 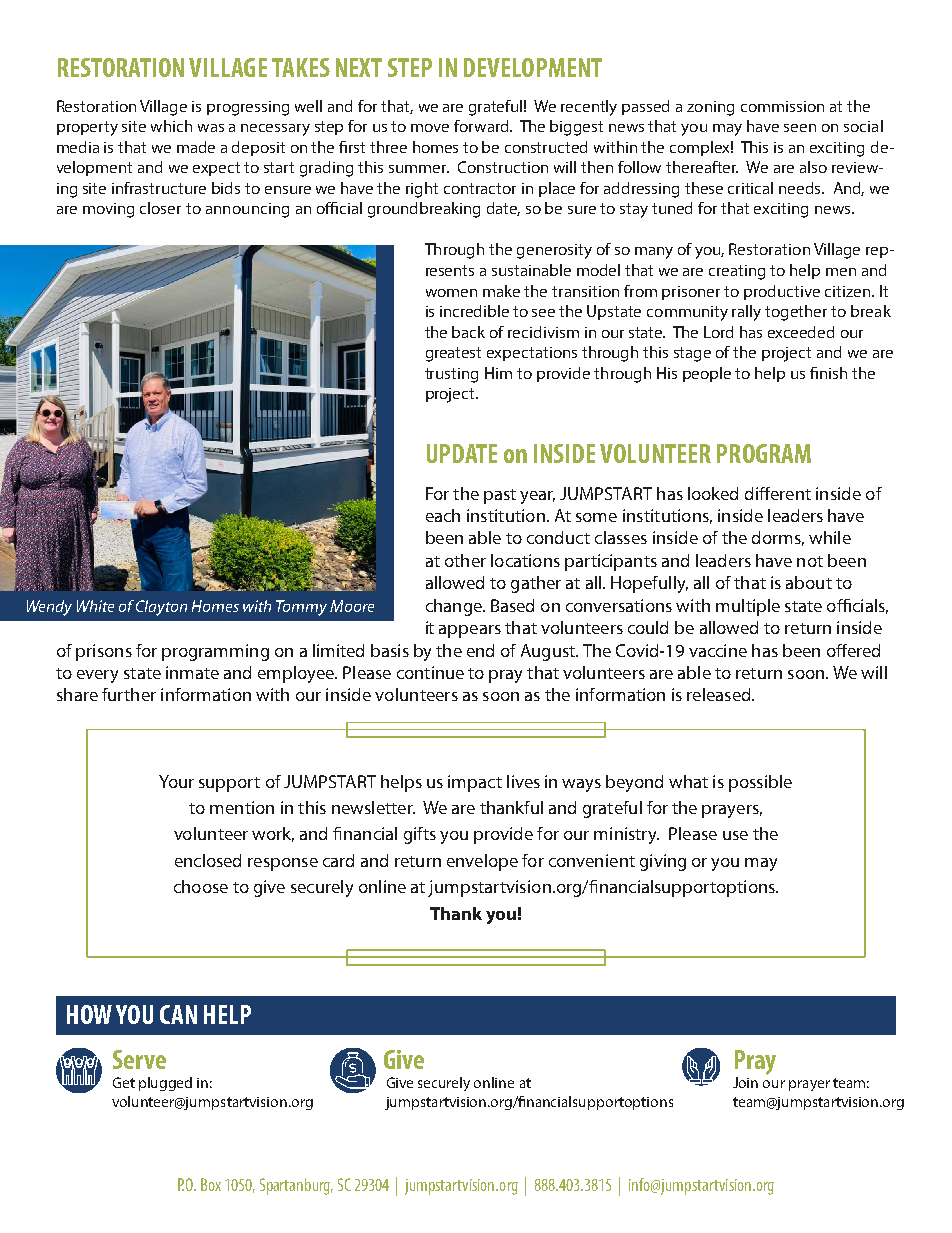 I want to click on past, so click(x=500, y=496).
